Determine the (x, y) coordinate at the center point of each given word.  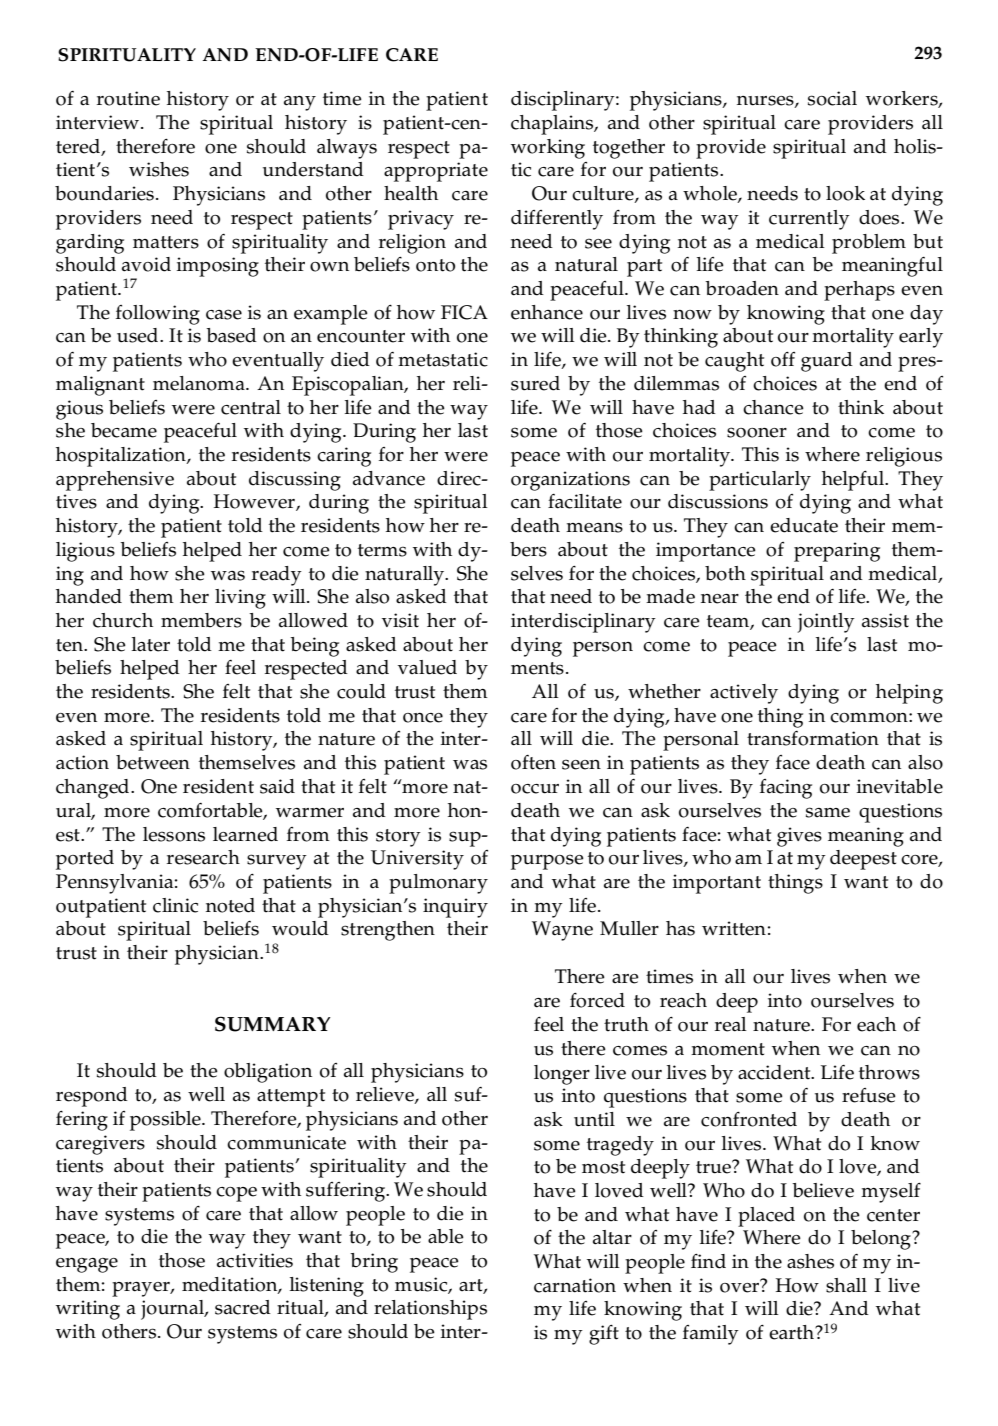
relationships (430, 1310)
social (832, 98)
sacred (243, 1307)
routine (128, 98)
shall (846, 1285)
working (548, 149)
